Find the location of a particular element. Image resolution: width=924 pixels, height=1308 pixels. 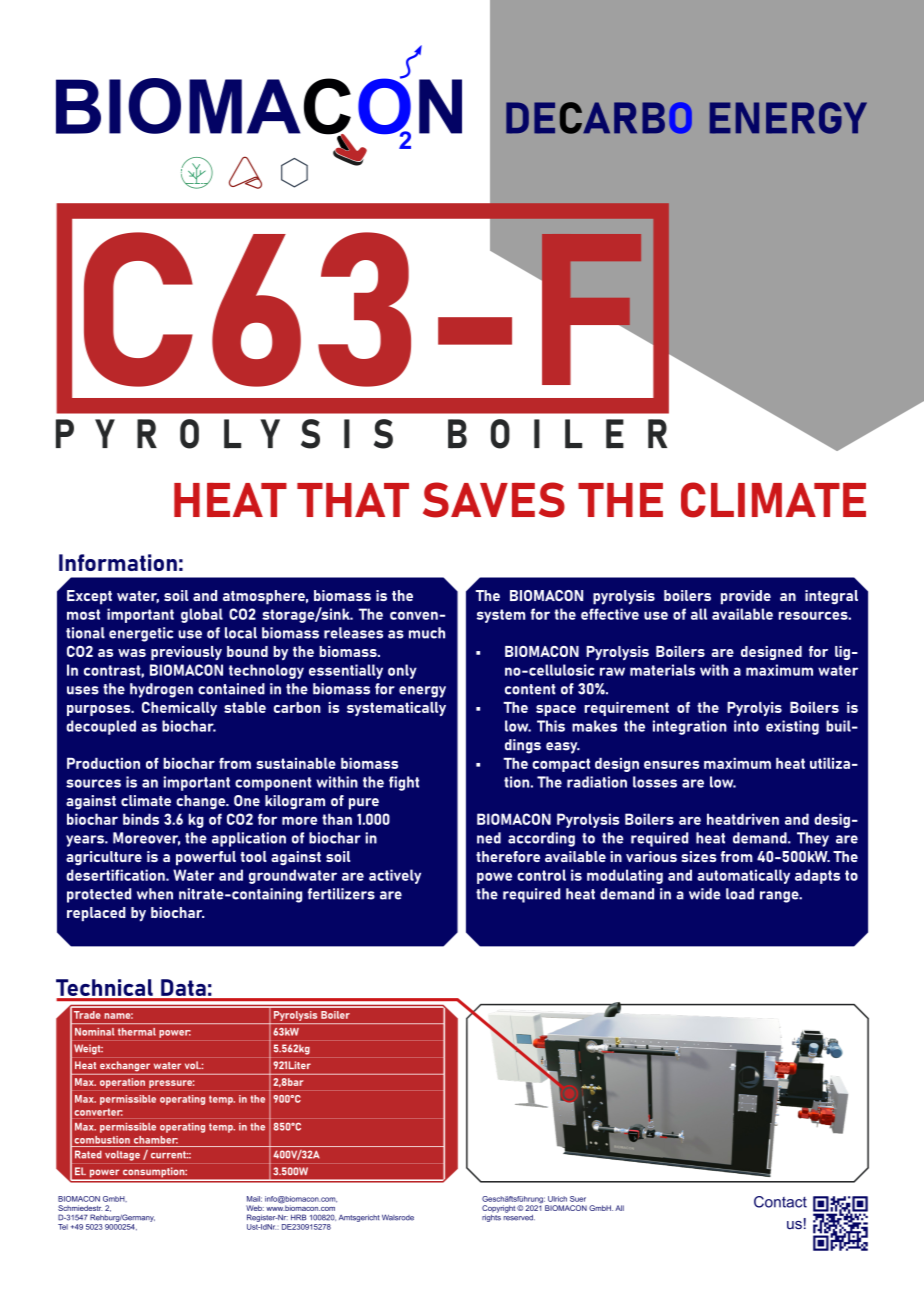

SAVES is located at coordinates (494, 500).
